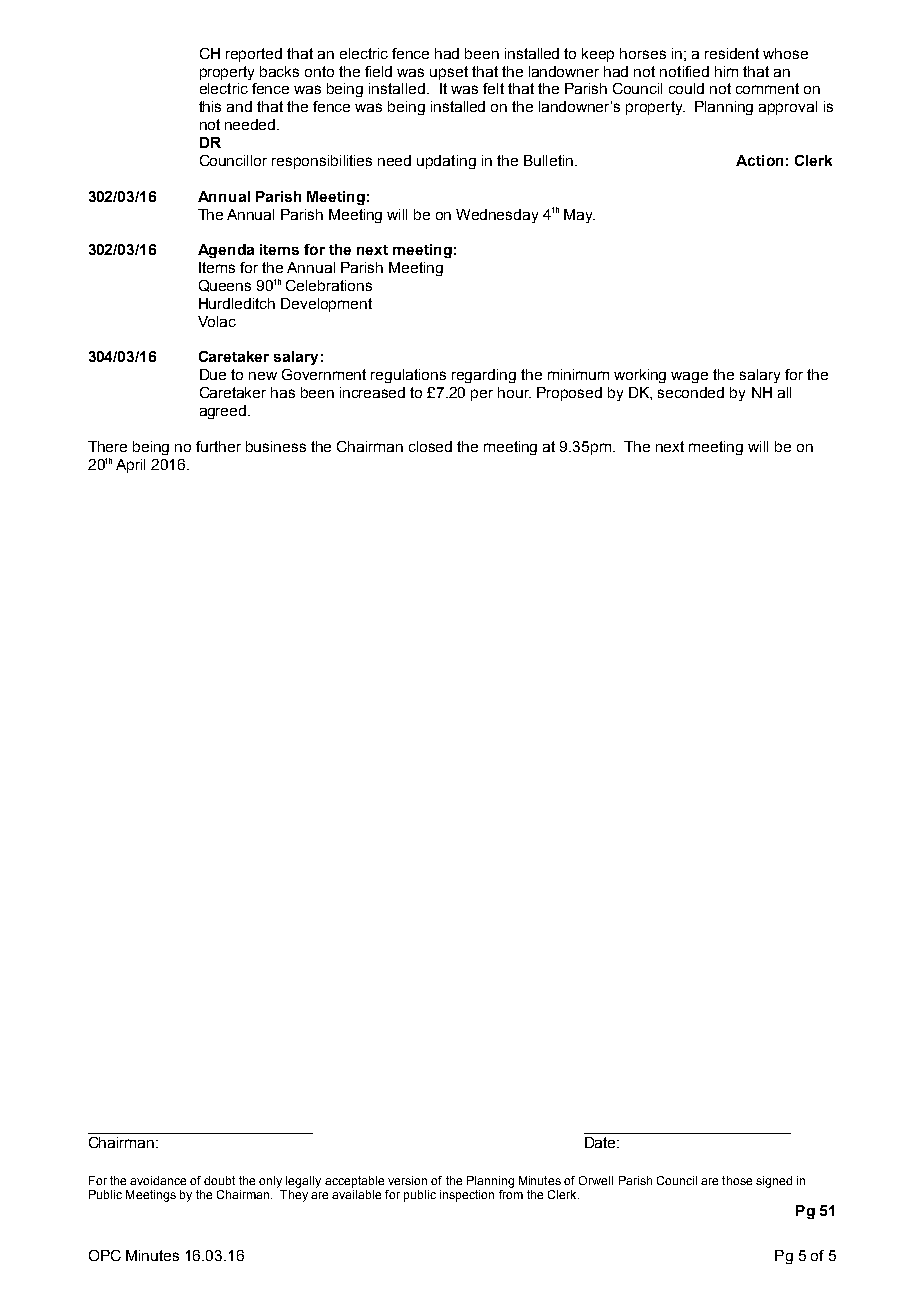 The height and width of the screenshot is (1308, 924). I want to click on Date, so click(601, 1142).
